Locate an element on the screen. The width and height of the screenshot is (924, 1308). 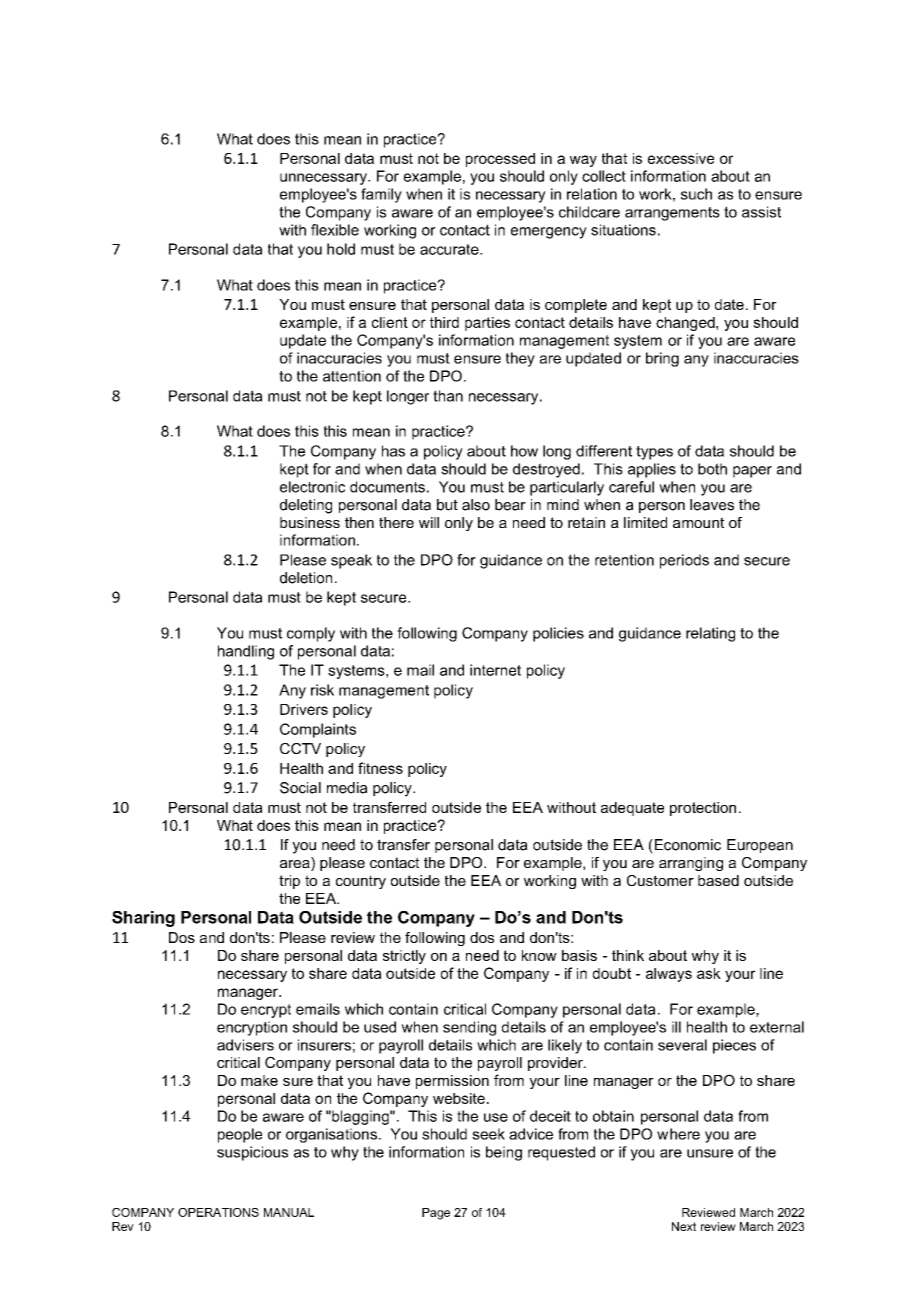
electronic is located at coordinates (312, 487).
